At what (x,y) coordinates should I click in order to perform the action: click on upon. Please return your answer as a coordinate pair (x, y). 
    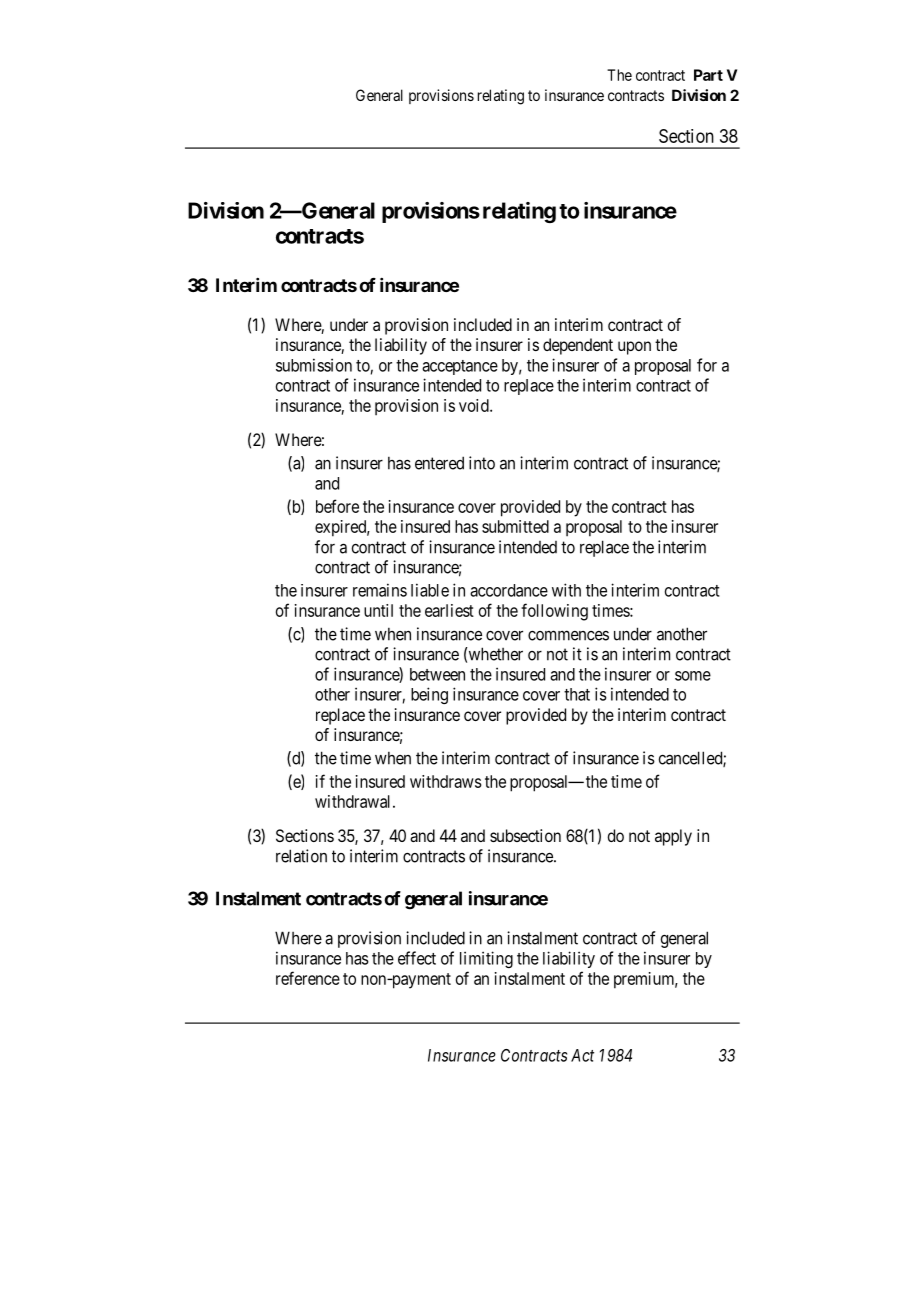
    Looking at the image, I should click on (634, 348).
